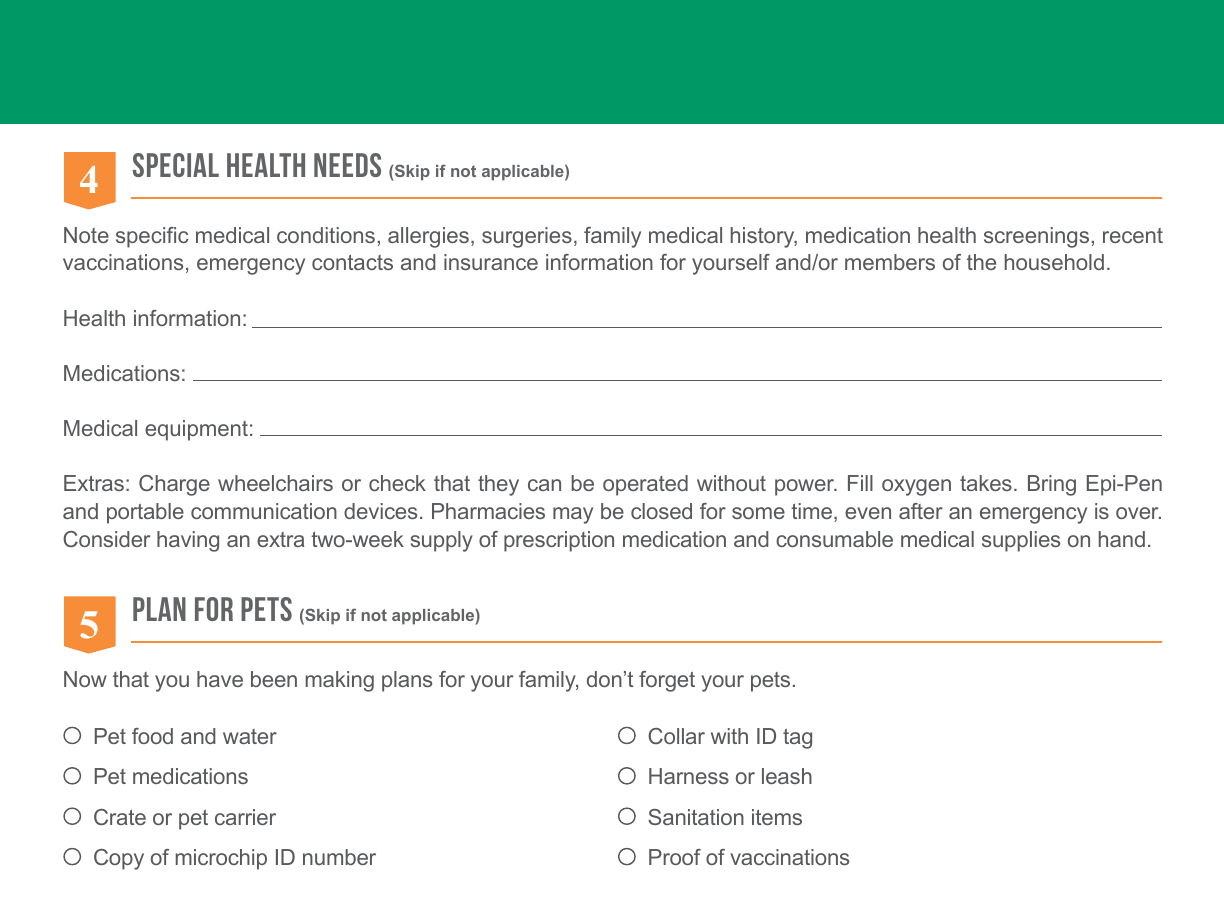 Image resolution: width=1224 pixels, height=918 pixels. What do you see at coordinates (527, 237) in the screenshot?
I see `surgeries` at bounding box center [527, 237].
